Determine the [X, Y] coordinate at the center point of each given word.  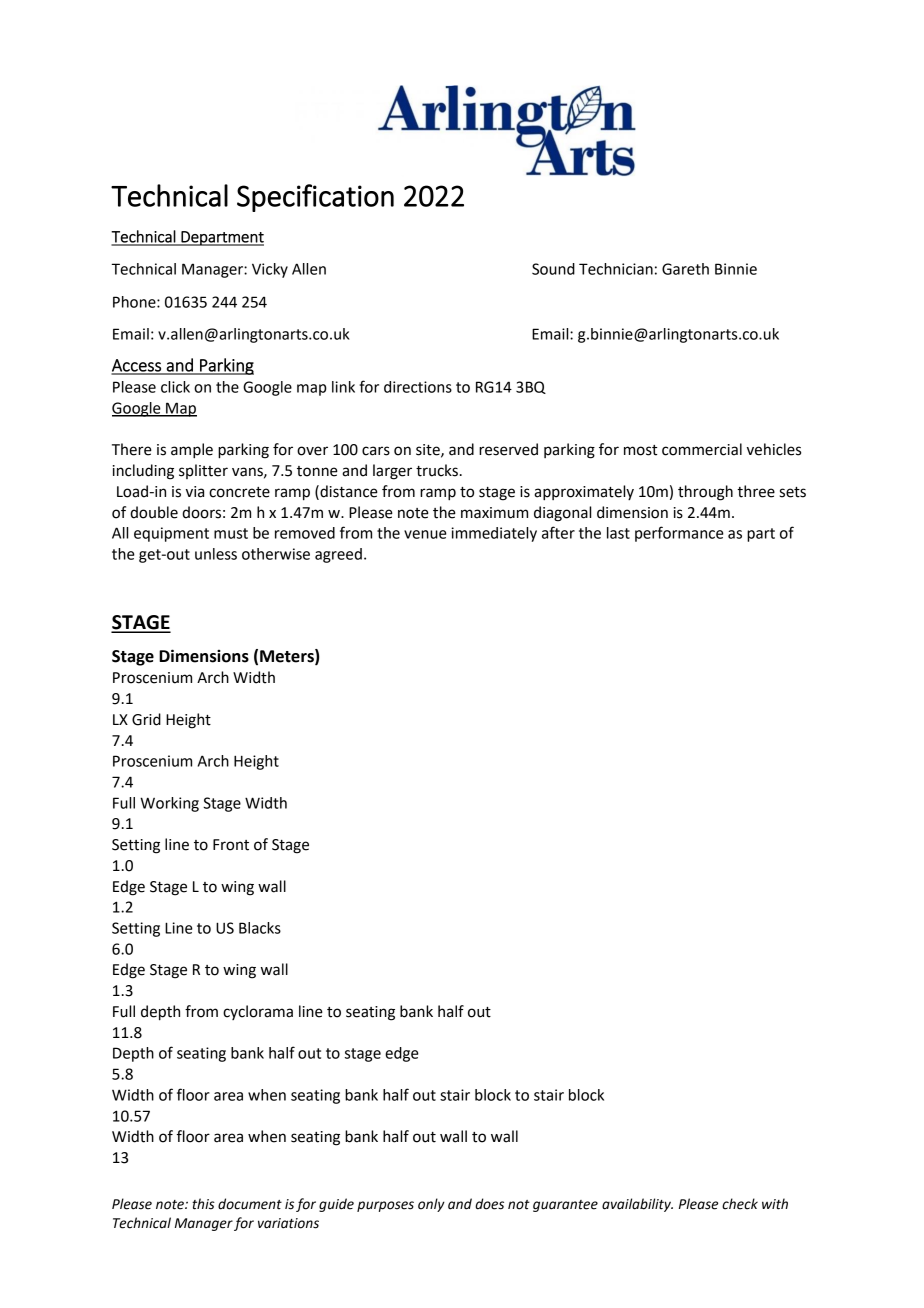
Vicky [270, 270]
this [203, 1204]
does [489, 1204]
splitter [203, 471]
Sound [553, 269]
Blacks [260, 928]
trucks [437, 470]
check [740, 1204]
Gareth [685, 269]
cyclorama [258, 1012]
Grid [146, 719]
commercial [702, 449]
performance [679, 534]
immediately [494, 534]
